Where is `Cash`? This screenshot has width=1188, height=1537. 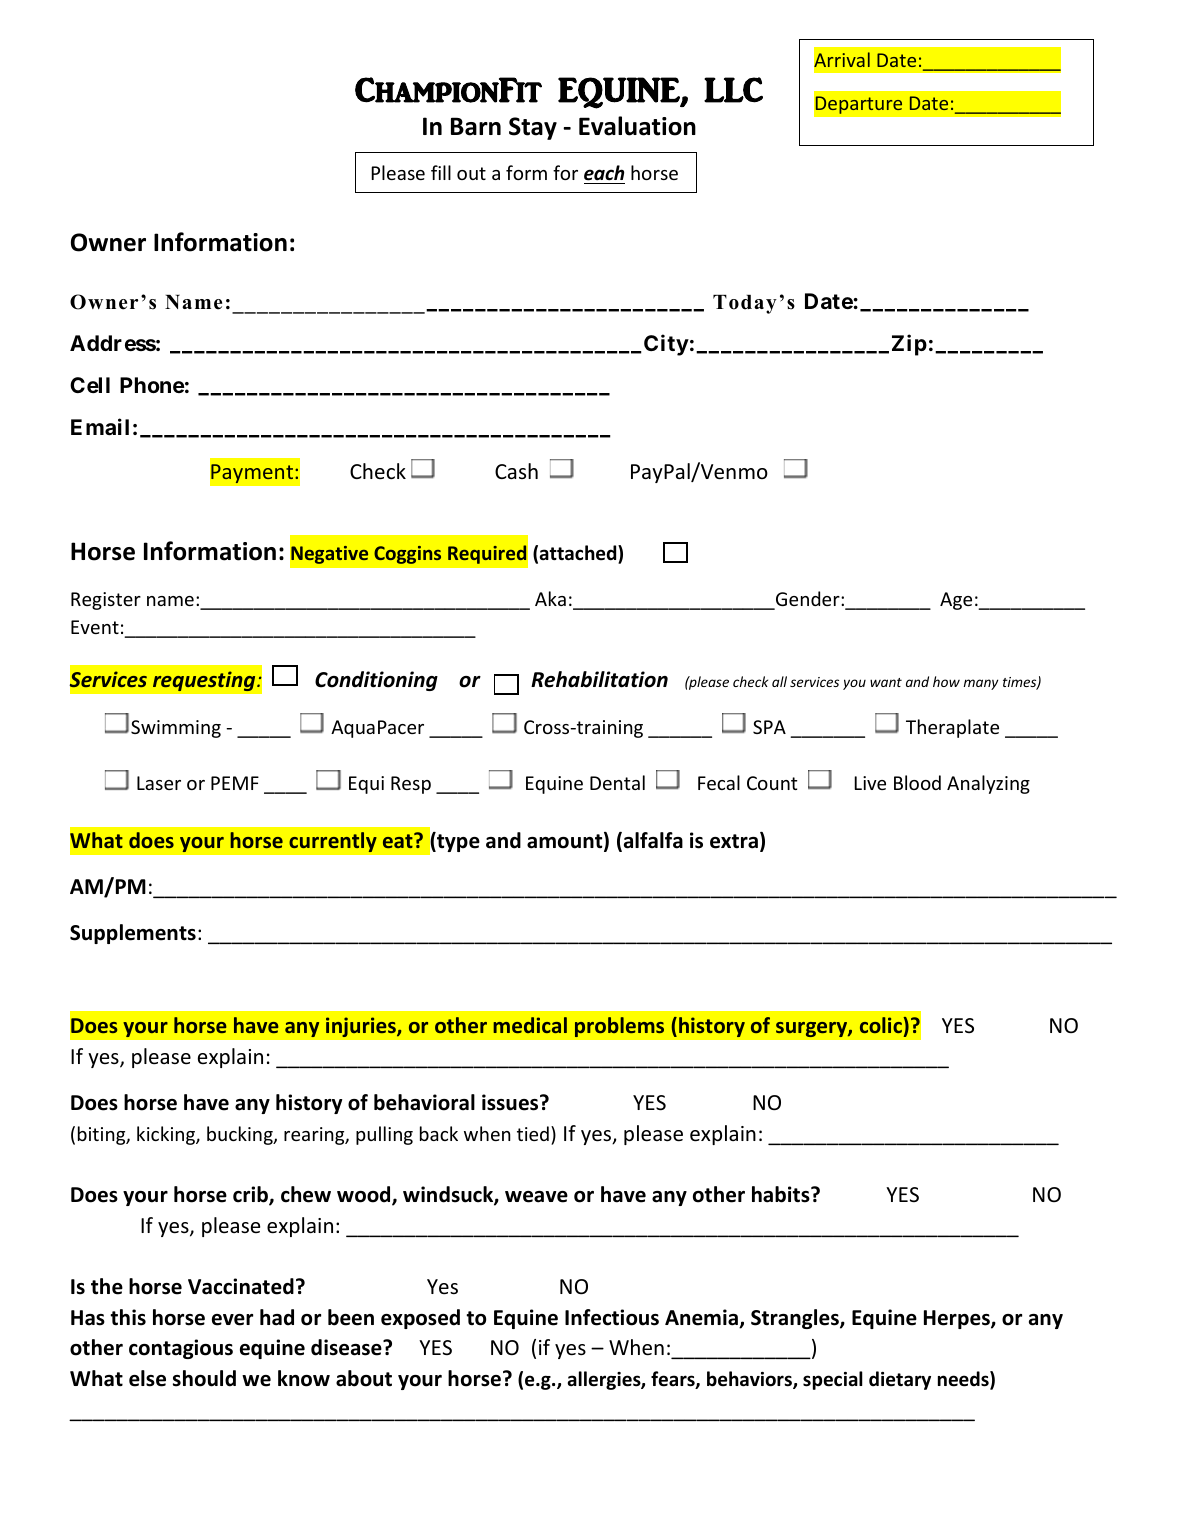 Cash is located at coordinates (516, 471).
